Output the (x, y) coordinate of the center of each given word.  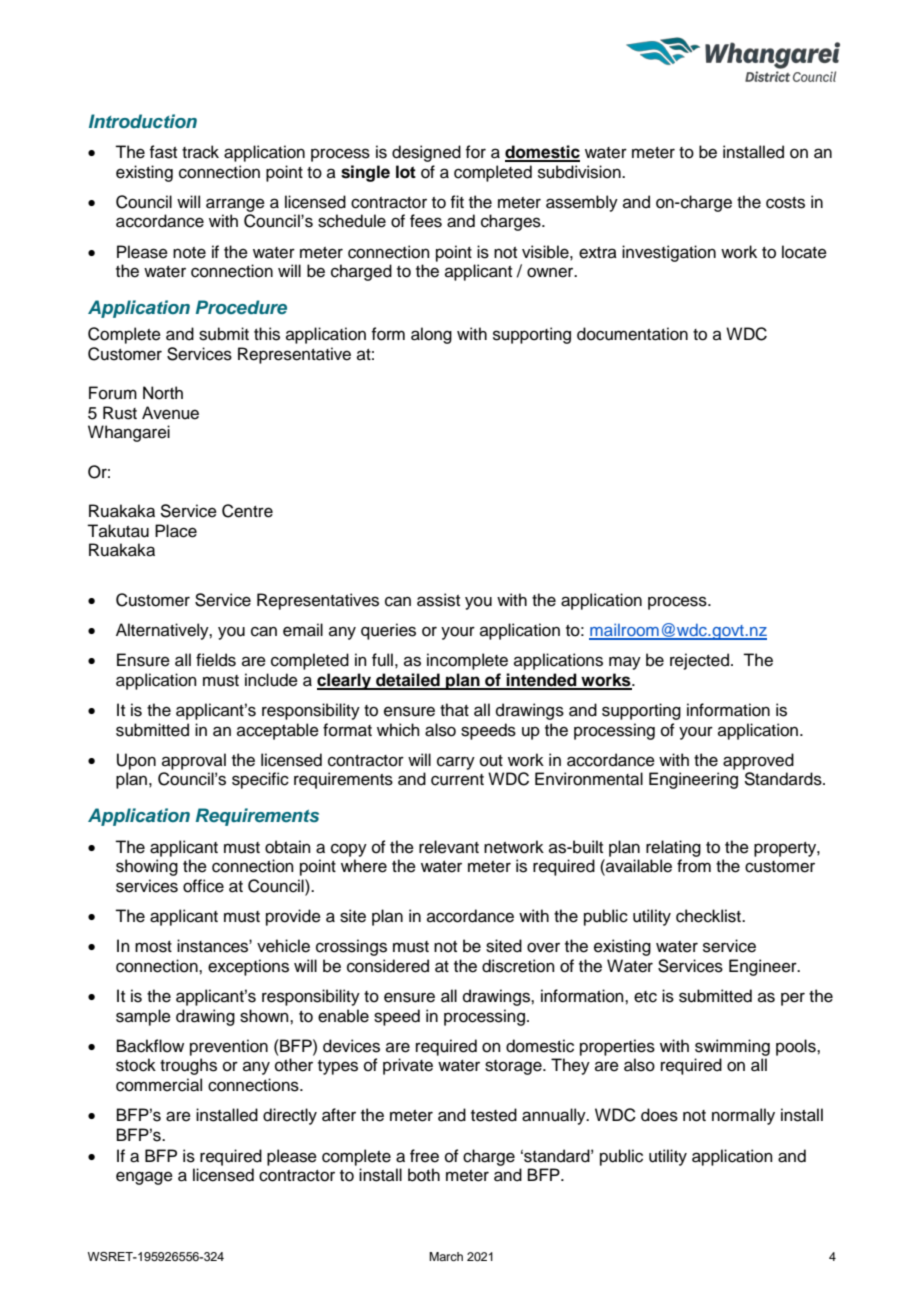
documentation (632, 334)
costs (785, 203)
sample (143, 1017)
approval (194, 761)
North (163, 393)
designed (426, 153)
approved (758, 761)
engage (144, 1178)
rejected (699, 661)
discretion (518, 966)
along (431, 335)
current (457, 780)
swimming (732, 1047)
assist (438, 600)
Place (176, 531)
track (200, 152)
